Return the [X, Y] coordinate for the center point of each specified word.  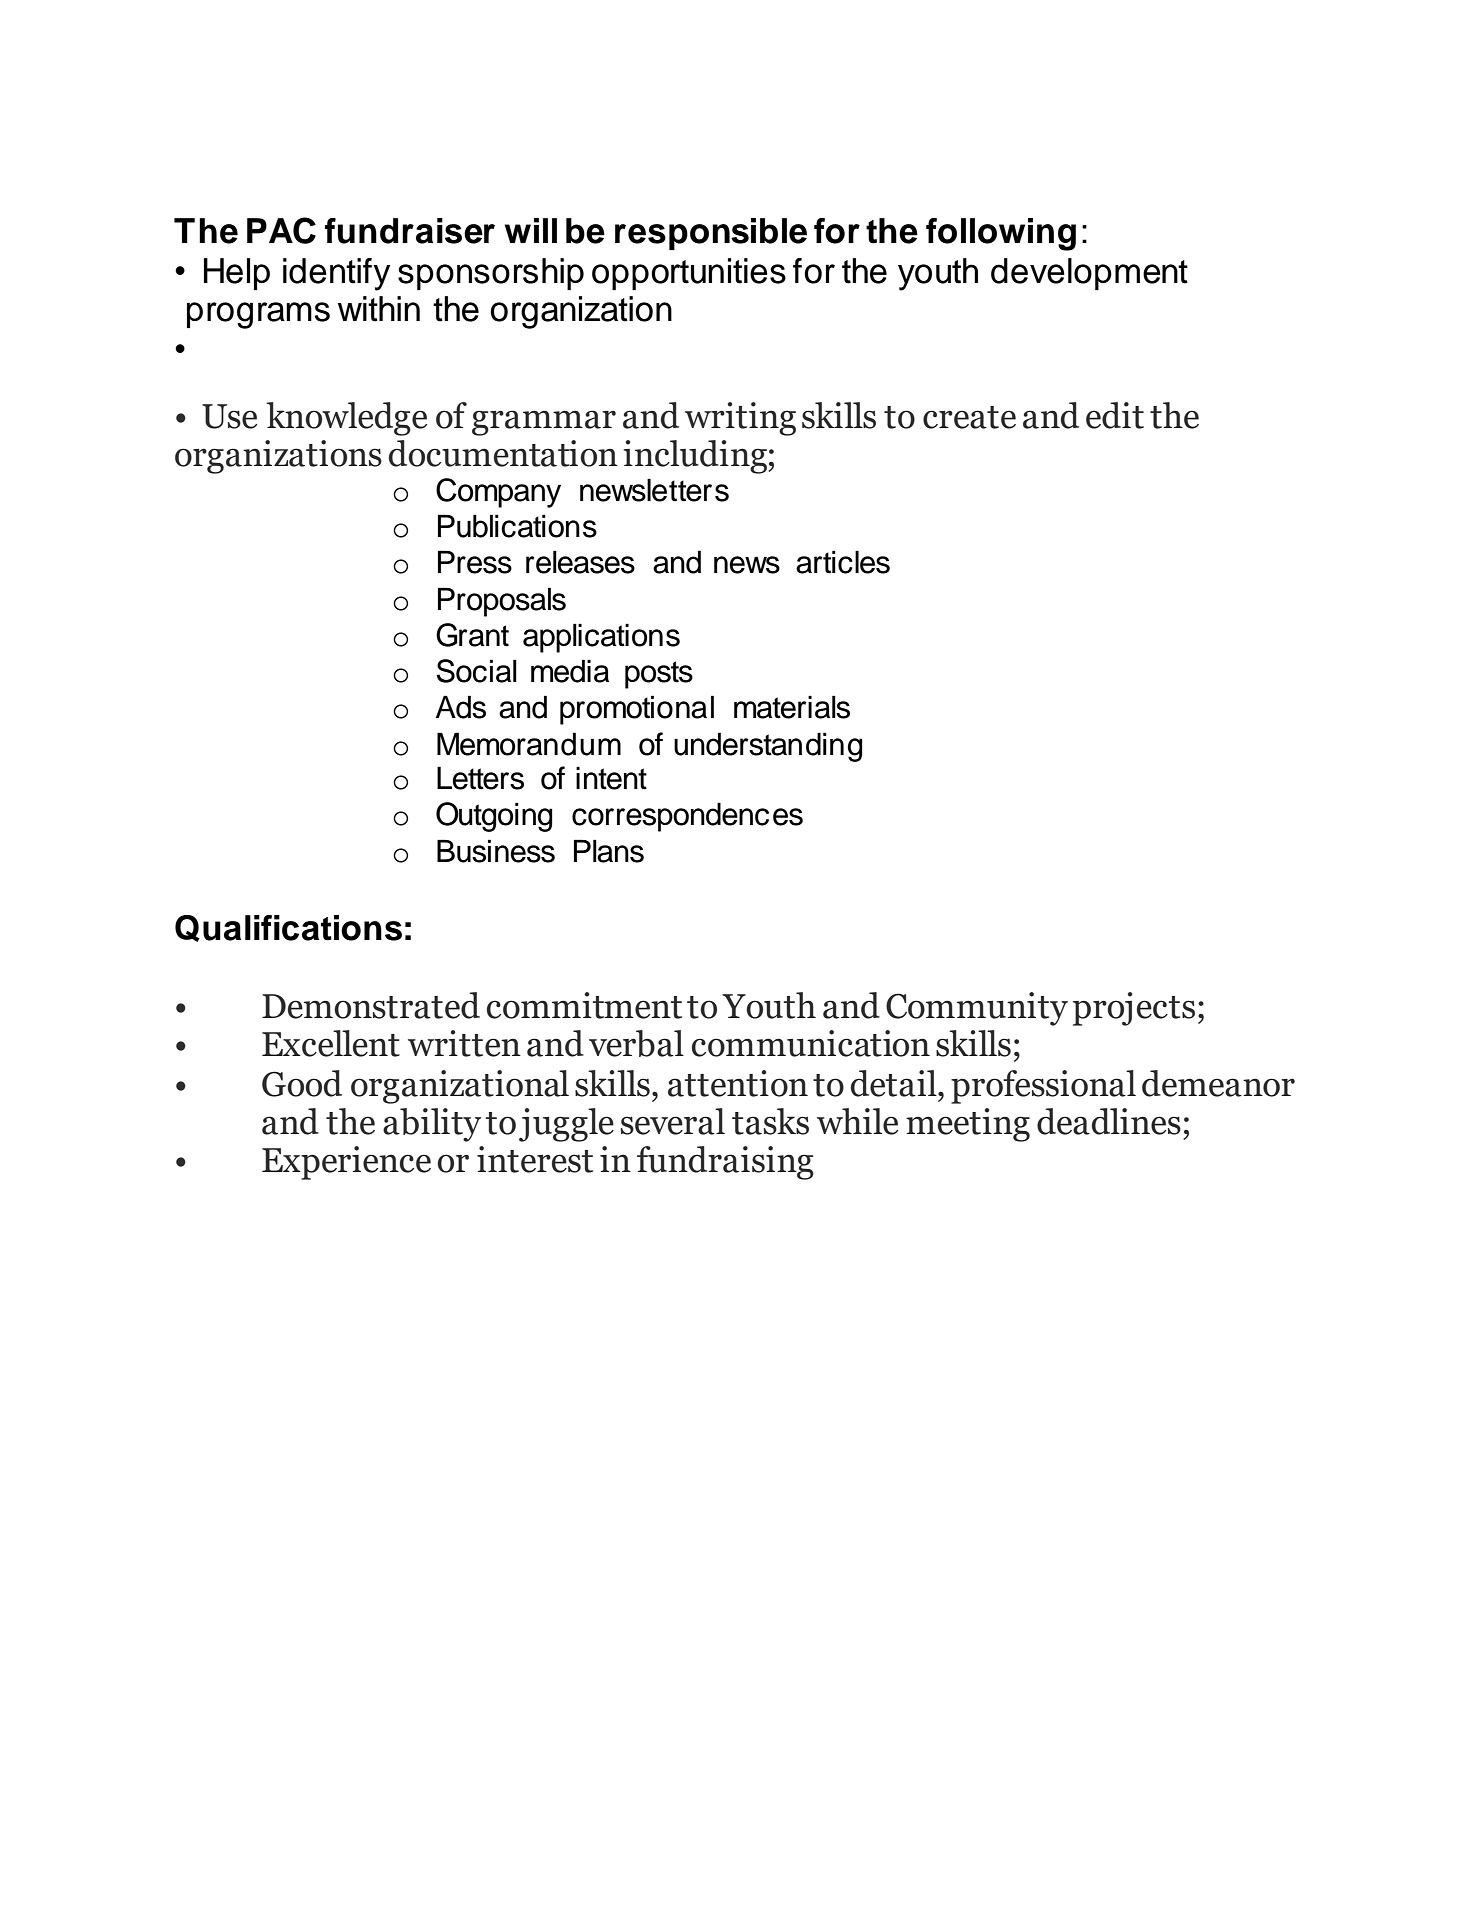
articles [843, 562]
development [1089, 274]
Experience [346, 1163]
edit [1115, 415]
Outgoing [494, 817]
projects [1134, 1009]
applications [601, 638]
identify [336, 274]
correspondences [687, 817]
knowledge [346, 419]
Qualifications [288, 928]
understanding [768, 747]
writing [740, 419]
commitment [584, 1005]
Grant [472, 635]
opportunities [689, 274]
